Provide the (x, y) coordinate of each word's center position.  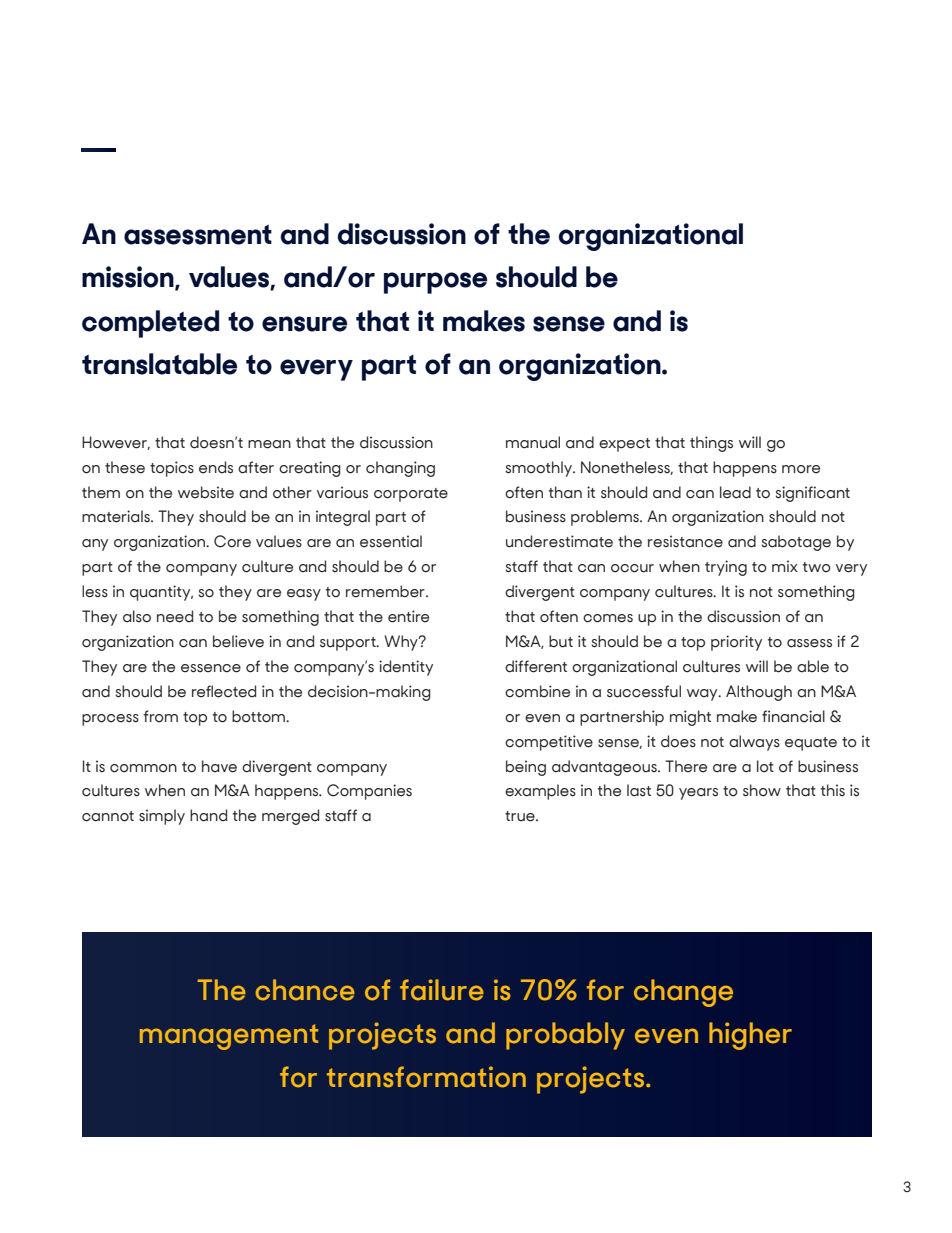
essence (211, 668)
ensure (304, 324)
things (711, 444)
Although (759, 693)
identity (406, 668)
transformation (426, 1077)
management (229, 1037)
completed (150, 324)
